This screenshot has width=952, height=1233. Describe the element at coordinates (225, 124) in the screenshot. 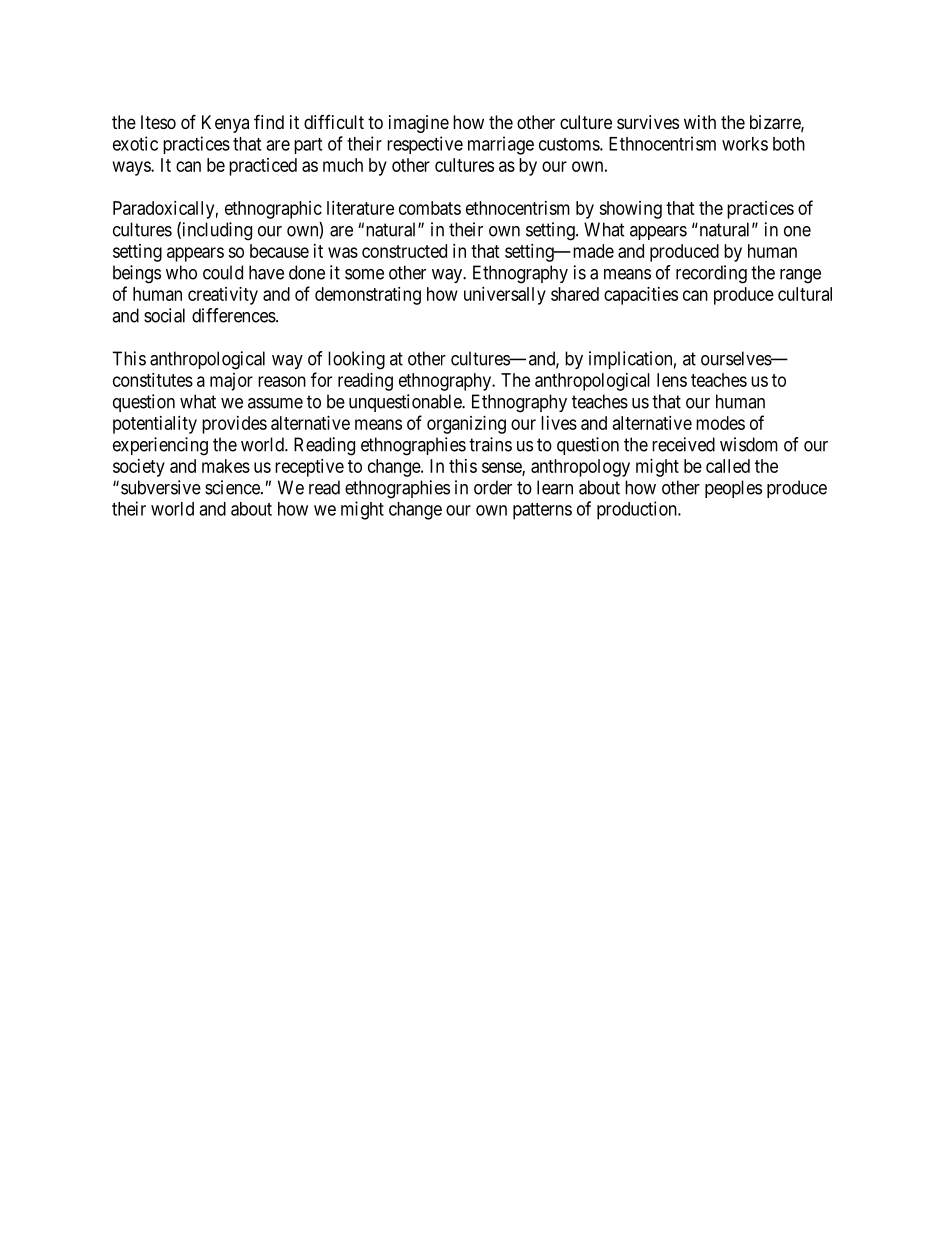

I see `Kenya` at that location.
